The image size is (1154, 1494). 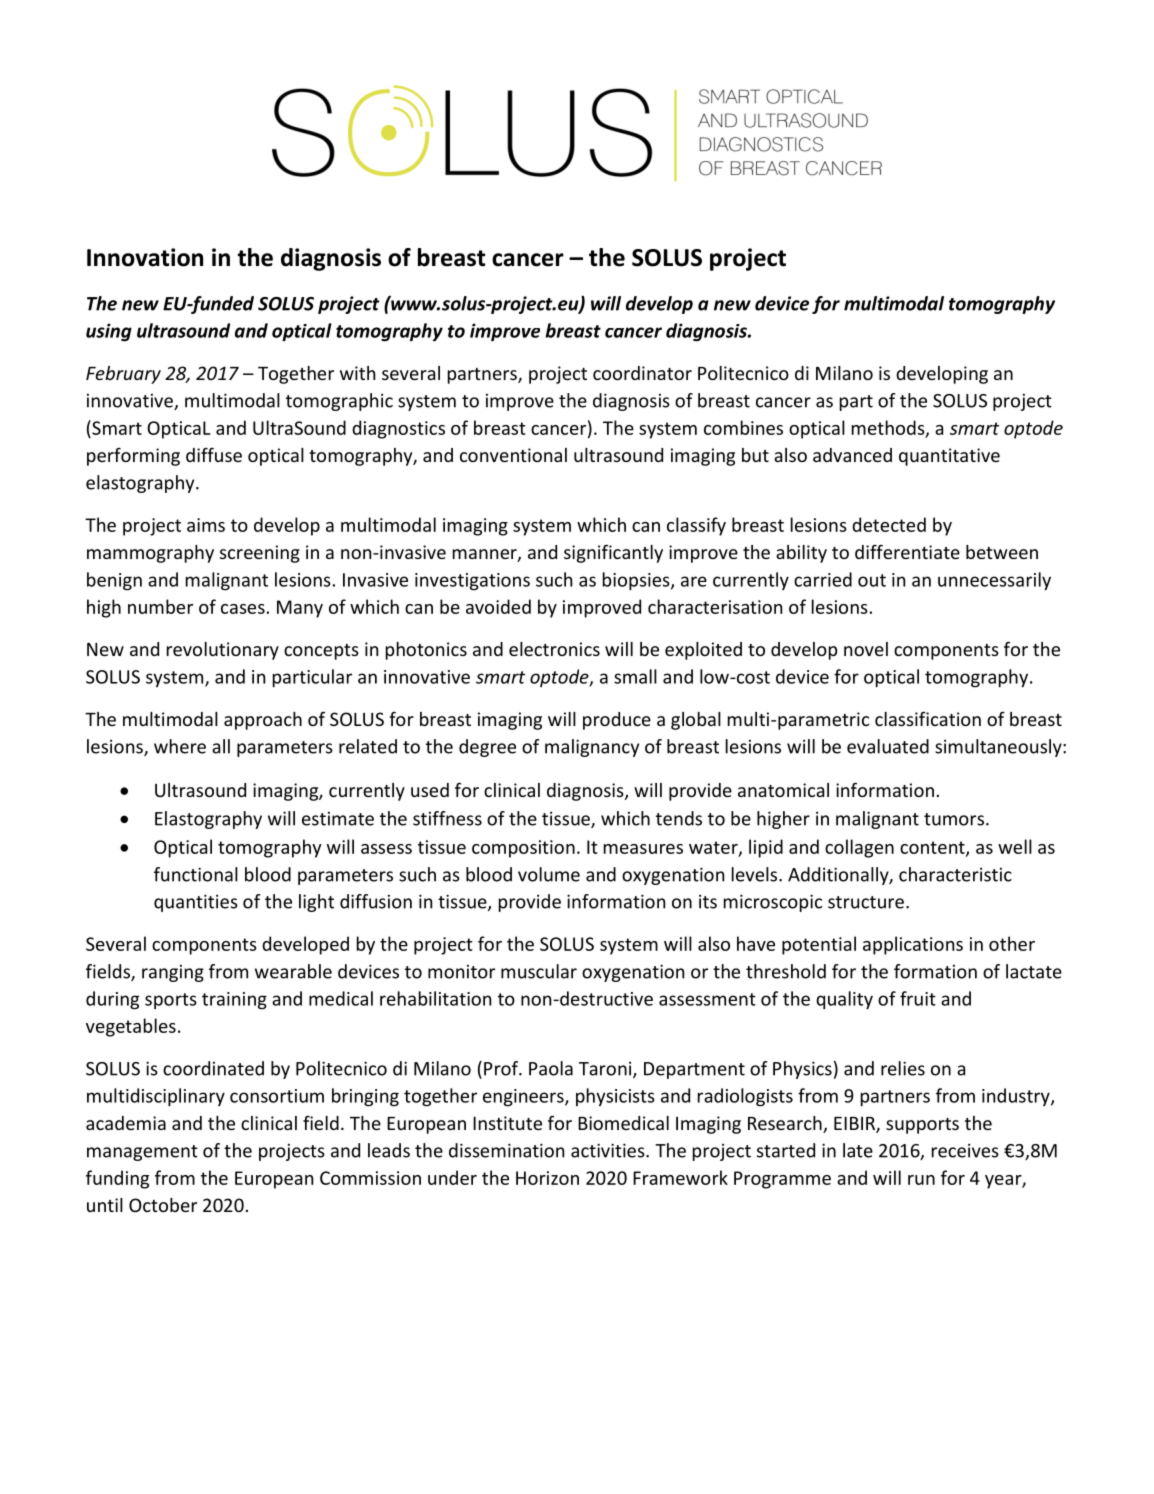 What do you see at coordinates (180, 746) in the screenshot?
I see `where` at bounding box center [180, 746].
